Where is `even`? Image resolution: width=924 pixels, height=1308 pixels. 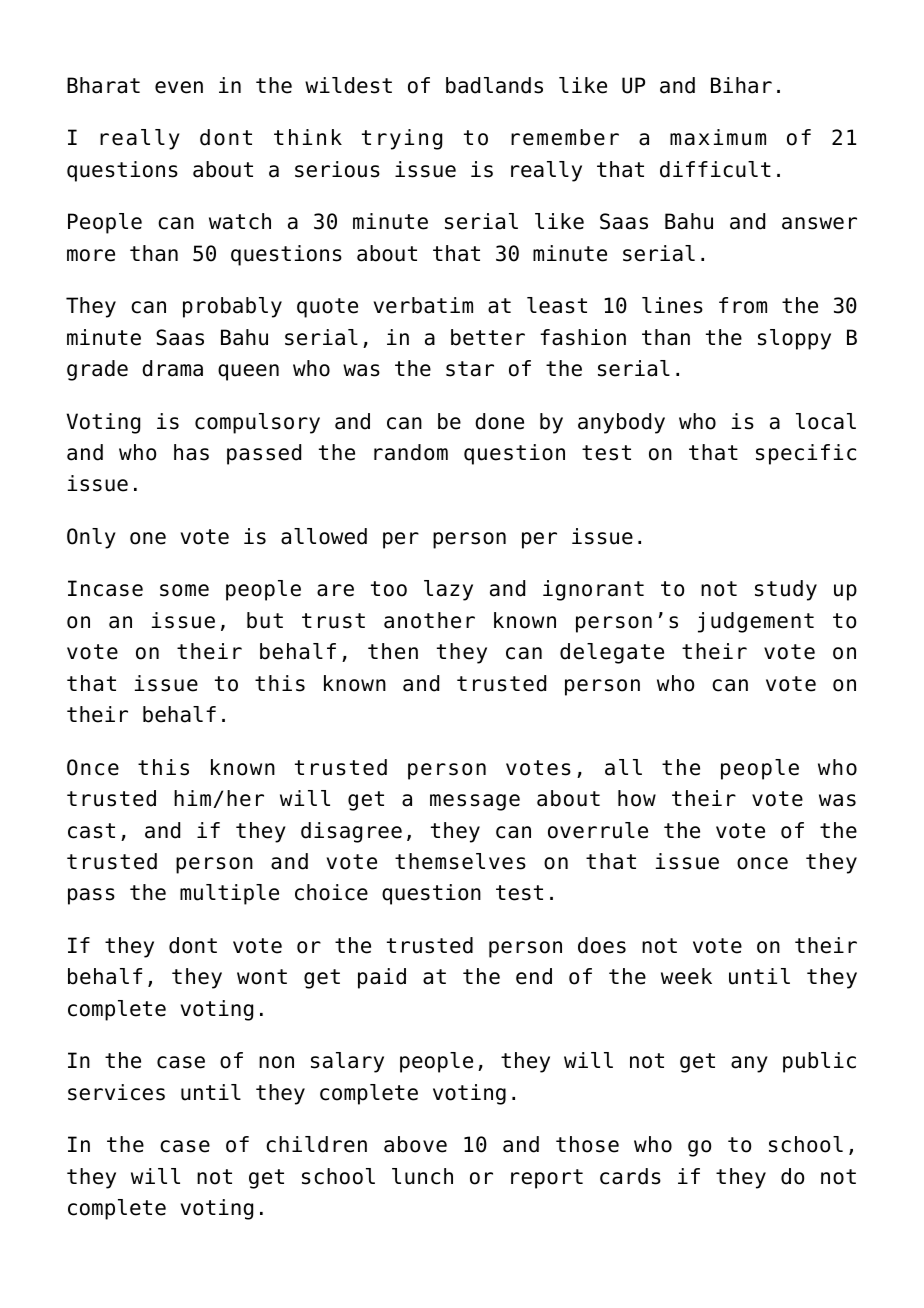 even is located at coordinates (179, 87).
